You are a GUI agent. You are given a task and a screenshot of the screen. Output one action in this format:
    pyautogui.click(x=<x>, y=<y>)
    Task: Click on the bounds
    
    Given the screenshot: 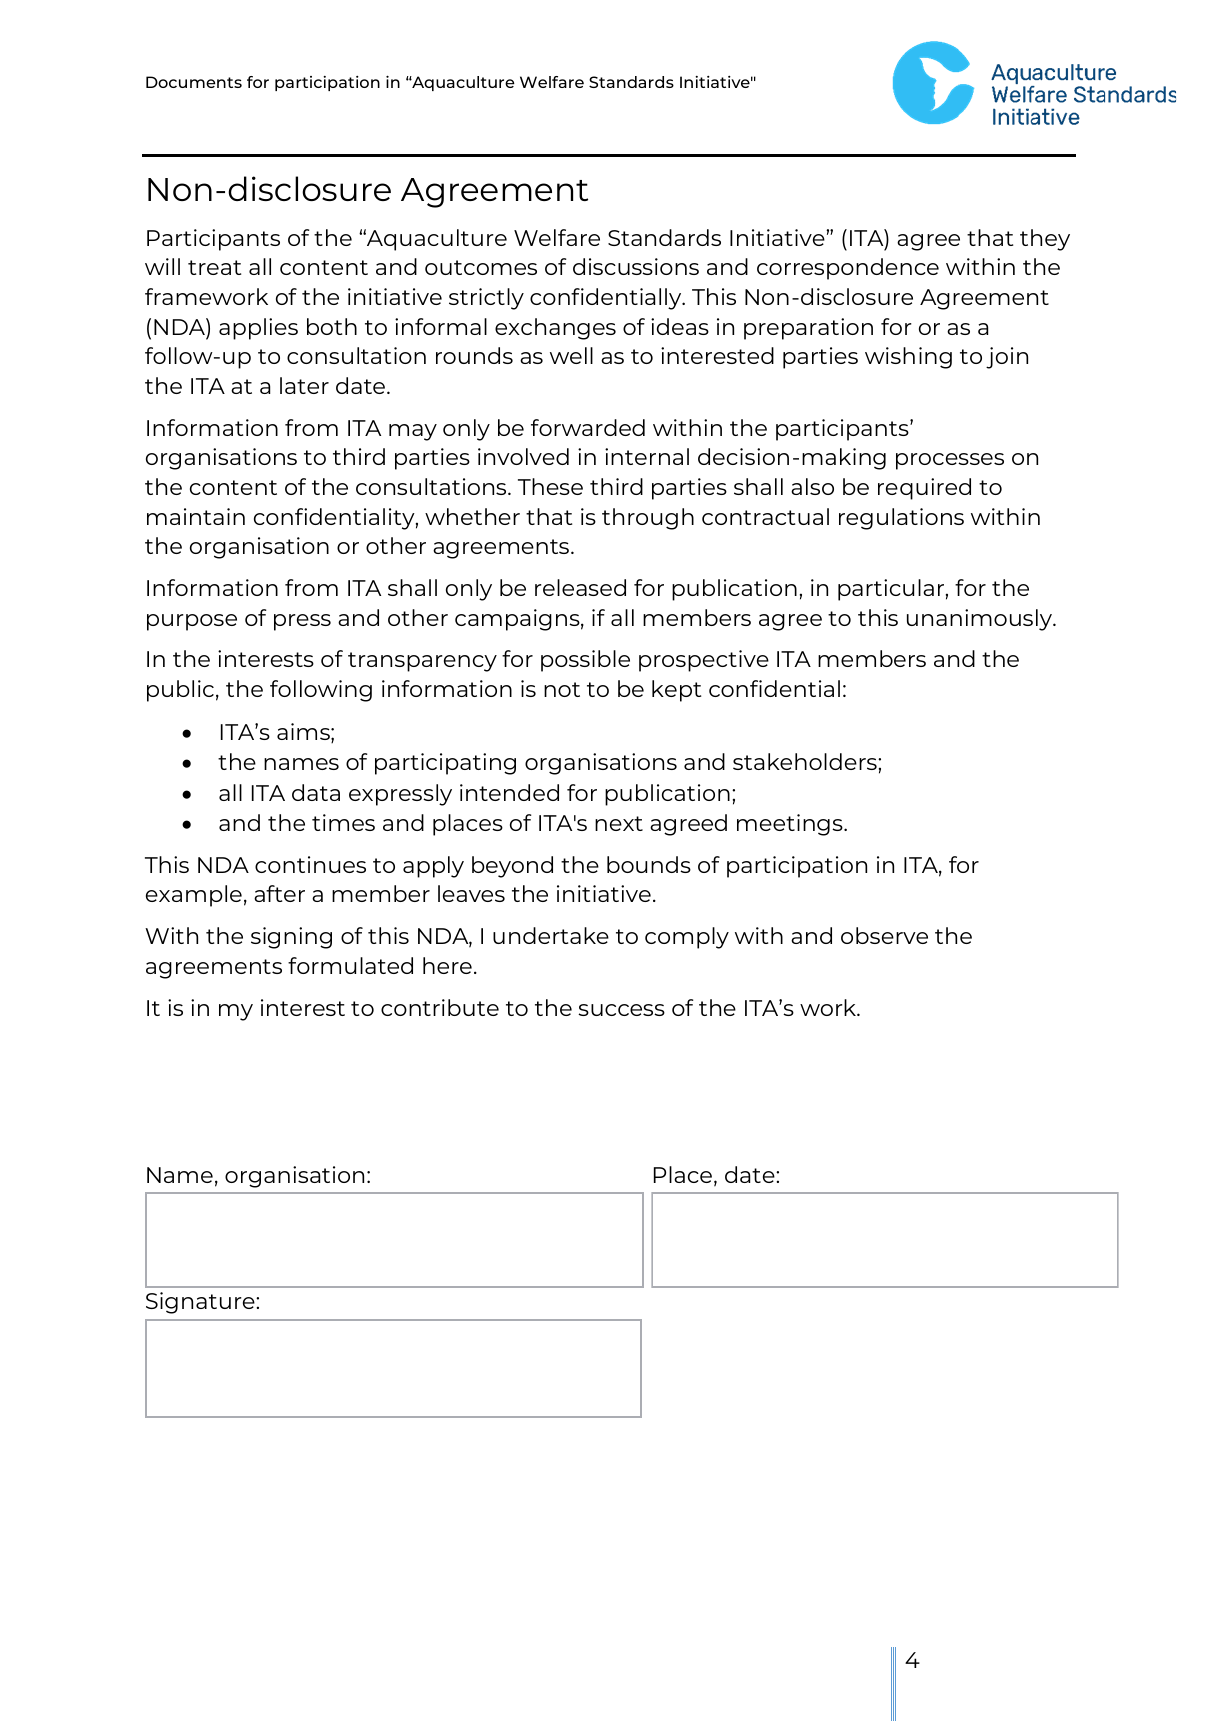 What is the action you would take?
    pyautogui.click(x=649, y=864)
